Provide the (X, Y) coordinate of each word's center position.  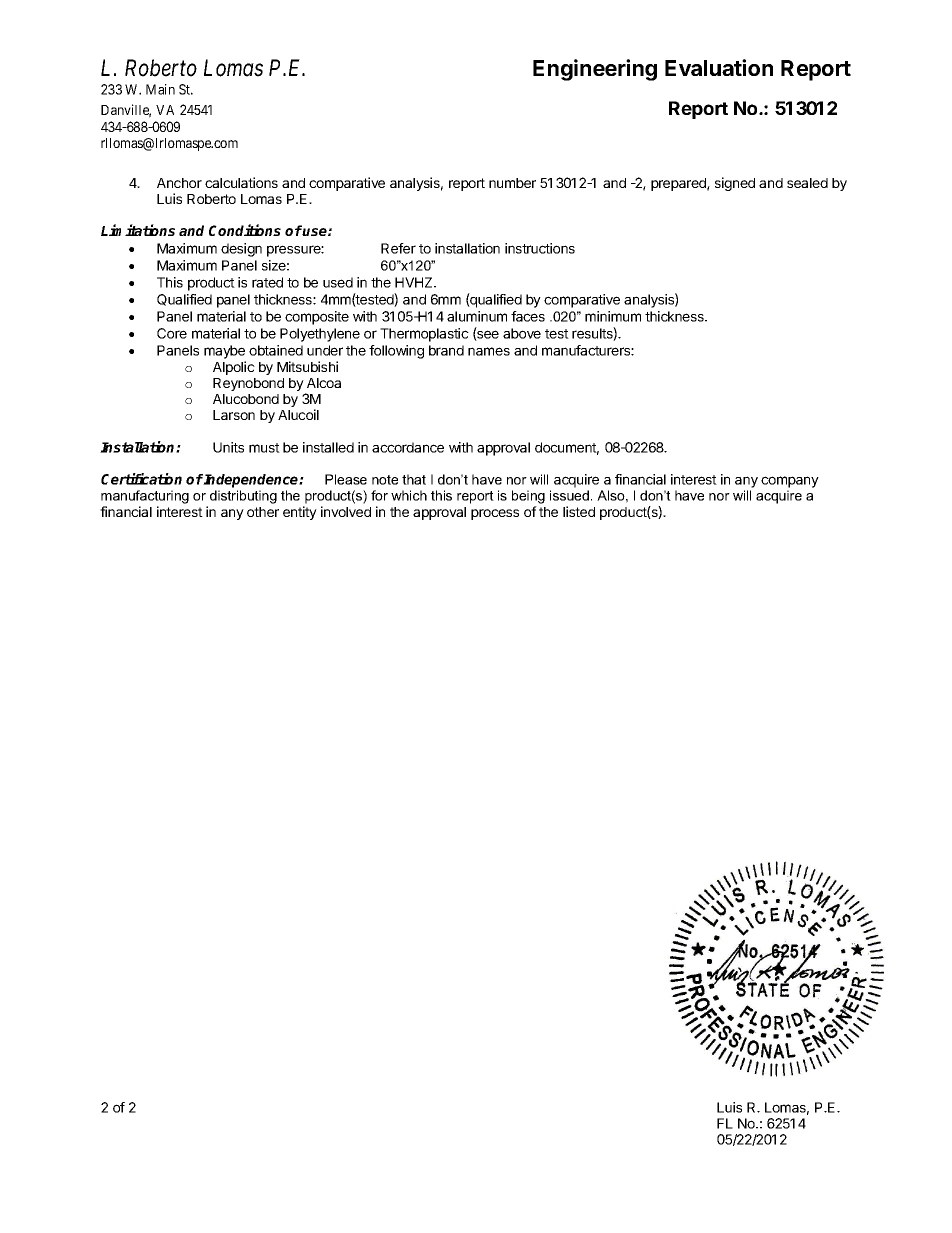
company (790, 482)
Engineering (595, 70)
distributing (243, 497)
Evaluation (719, 67)
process (495, 514)
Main (160, 89)
